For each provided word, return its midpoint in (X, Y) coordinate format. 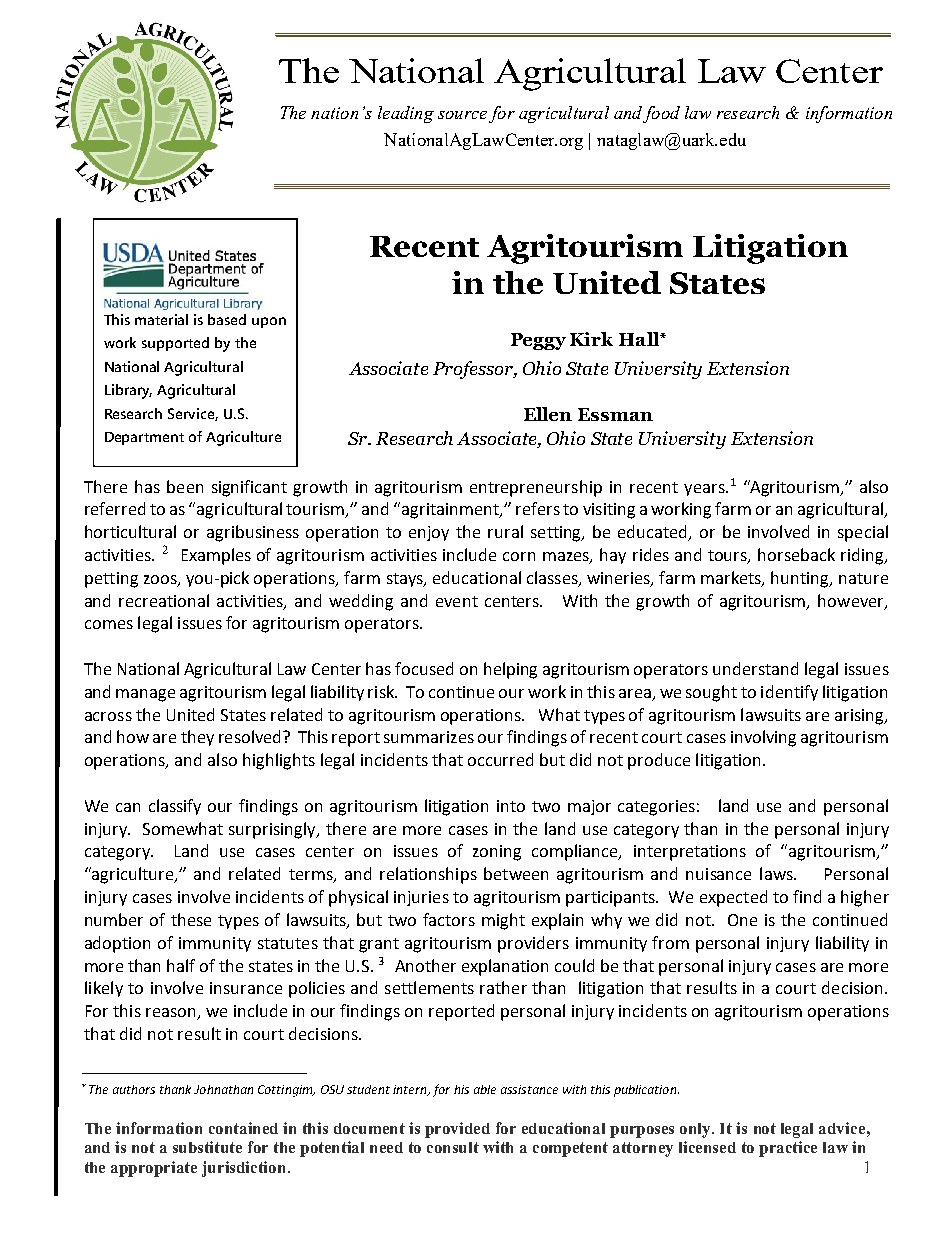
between (516, 873)
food (661, 114)
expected (733, 898)
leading (406, 114)
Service (193, 414)
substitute (207, 1147)
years (705, 490)
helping (510, 670)
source (462, 115)
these (191, 919)
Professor (474, 370)
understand (755, 668)
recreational (164, 600)
